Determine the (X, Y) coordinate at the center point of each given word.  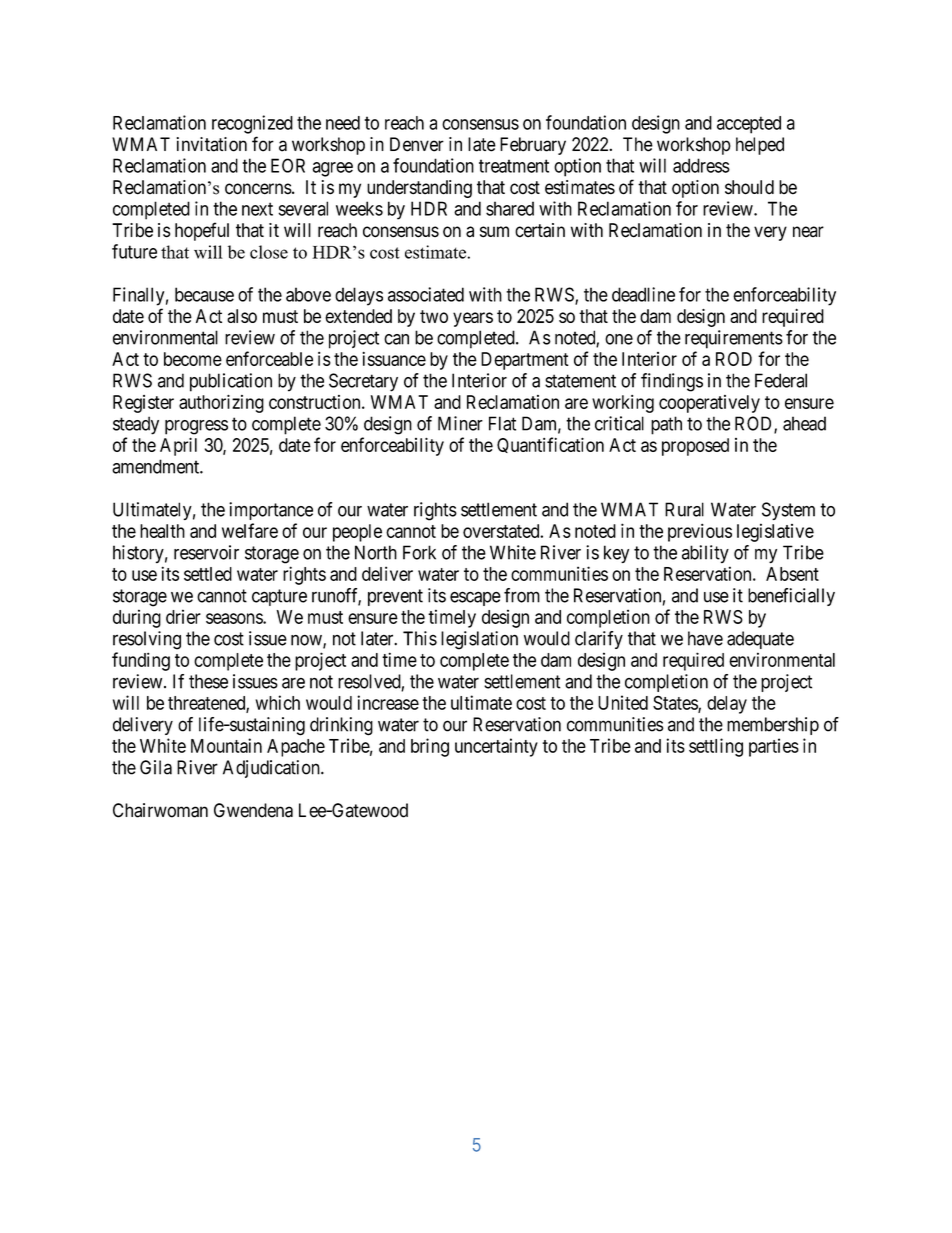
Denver (417, 144)
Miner (460, 423)
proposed (695, 447)
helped (760, 146)
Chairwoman (160, 810)
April (178, 447)
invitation (212, 144)
